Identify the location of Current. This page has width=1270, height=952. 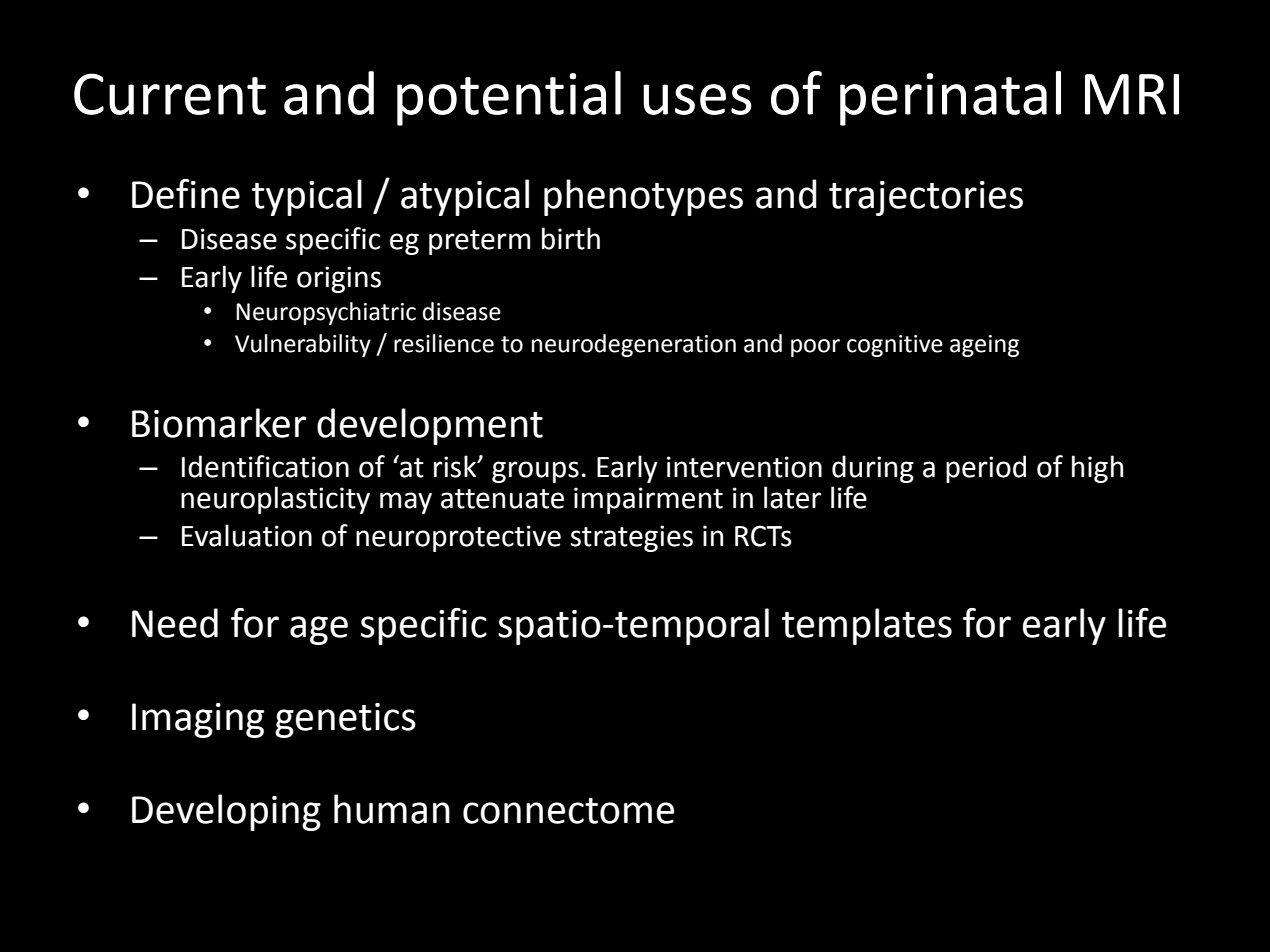
(170, 94).
